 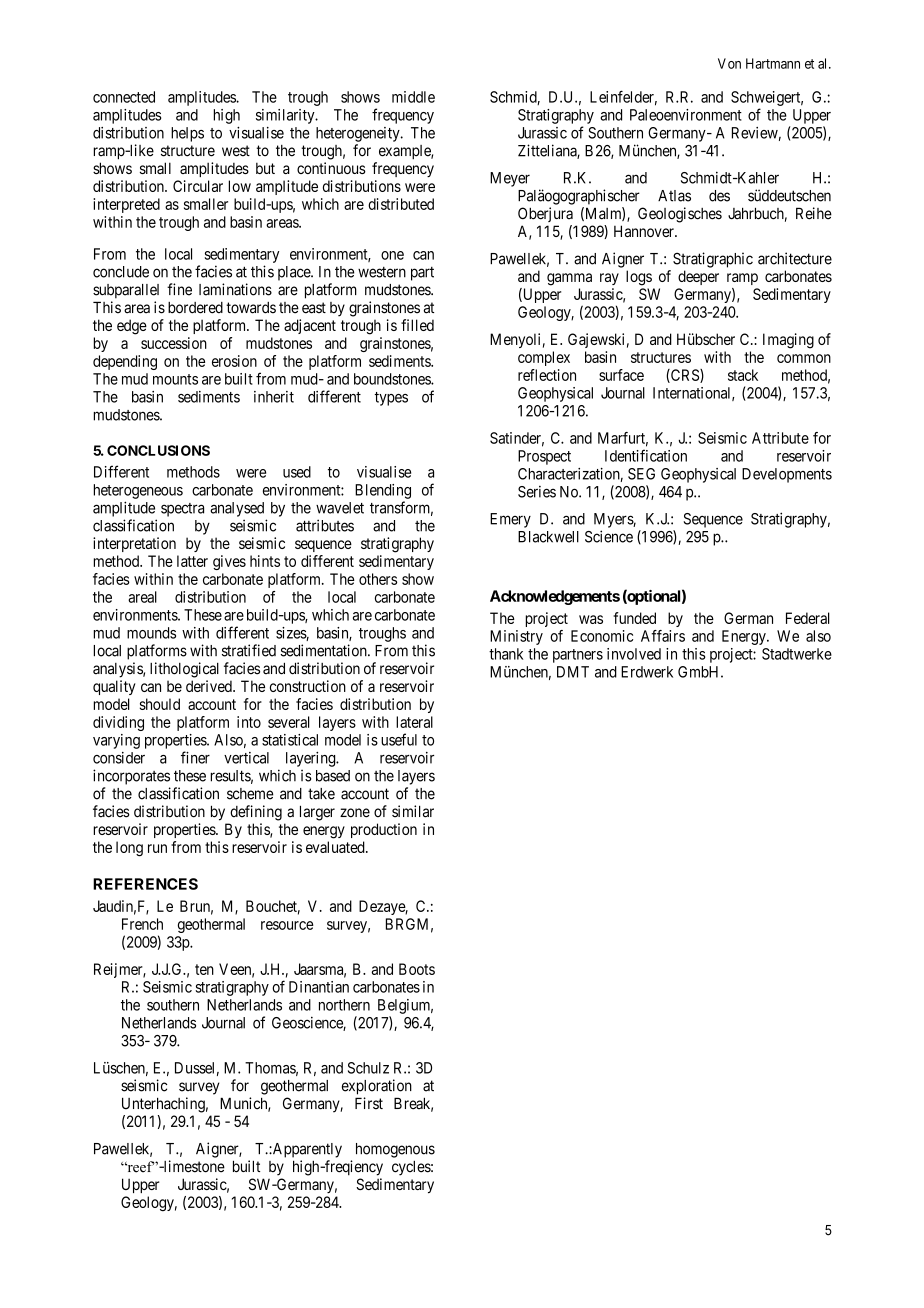 I want to click on involved, so click(x=634, y=654).
